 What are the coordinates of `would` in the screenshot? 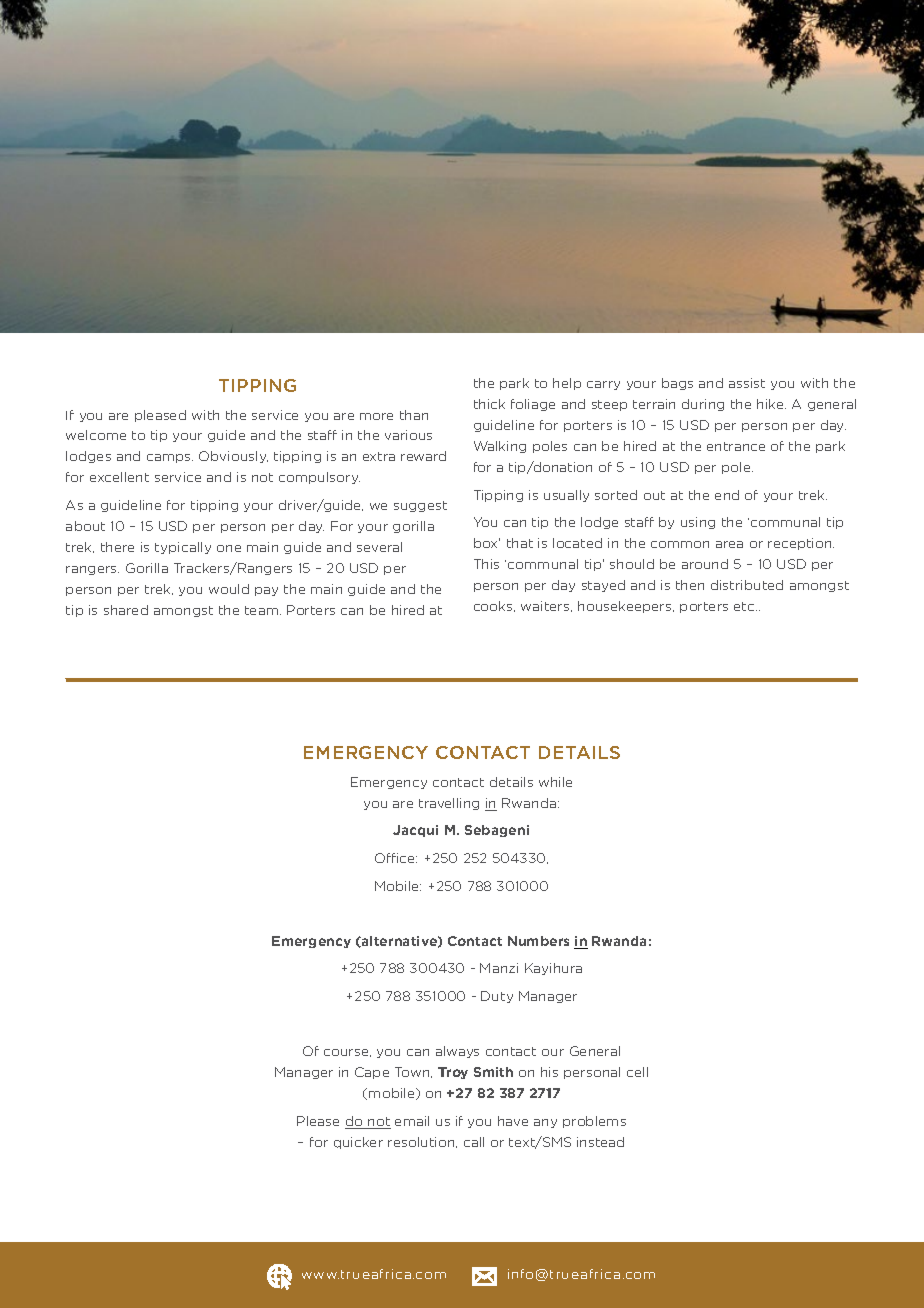 It's located at (229, 589).
